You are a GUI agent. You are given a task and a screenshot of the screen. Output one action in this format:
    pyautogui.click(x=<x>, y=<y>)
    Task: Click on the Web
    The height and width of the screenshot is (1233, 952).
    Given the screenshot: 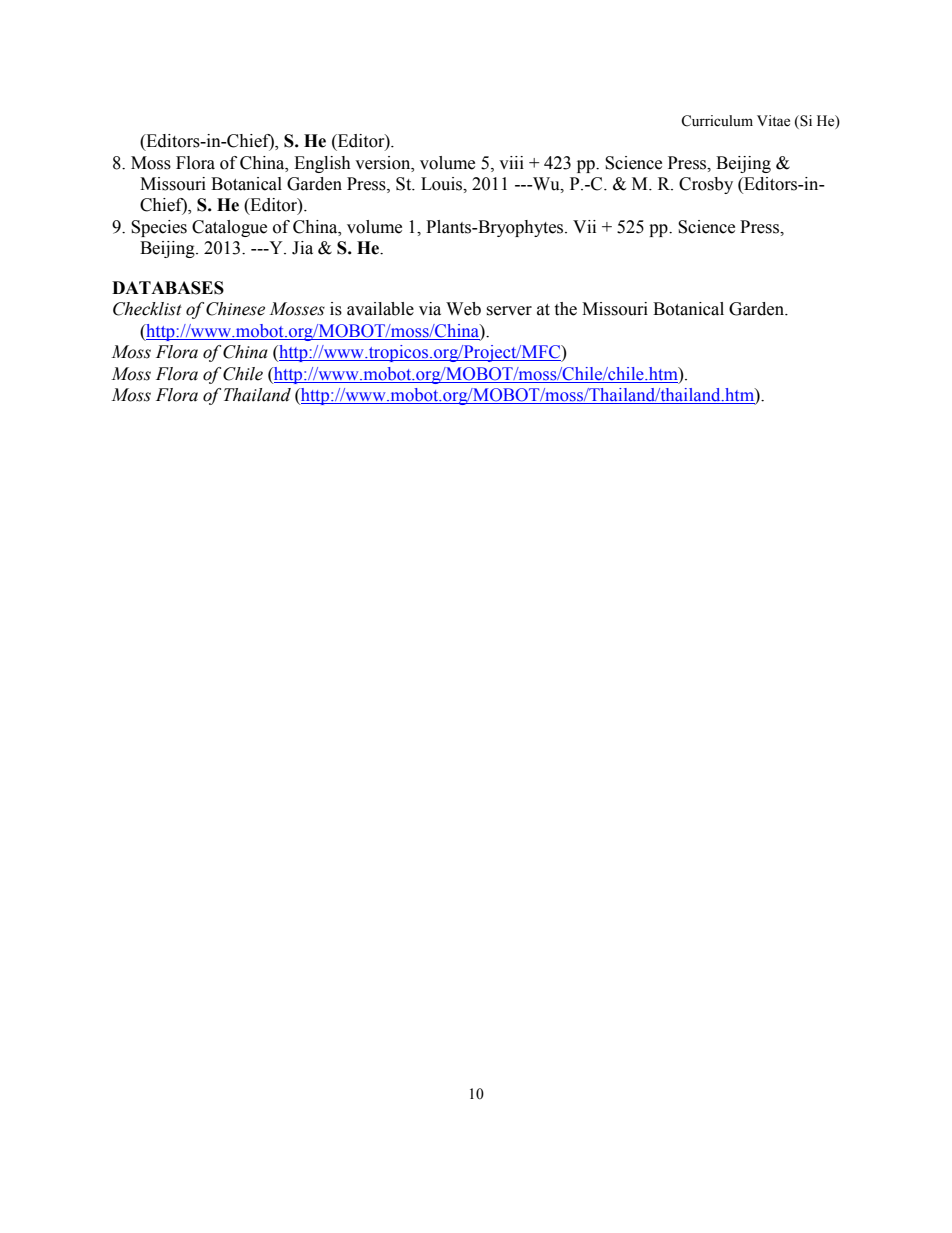 What is the action you would take?
    pyautogui.click(x=463, y=309)
